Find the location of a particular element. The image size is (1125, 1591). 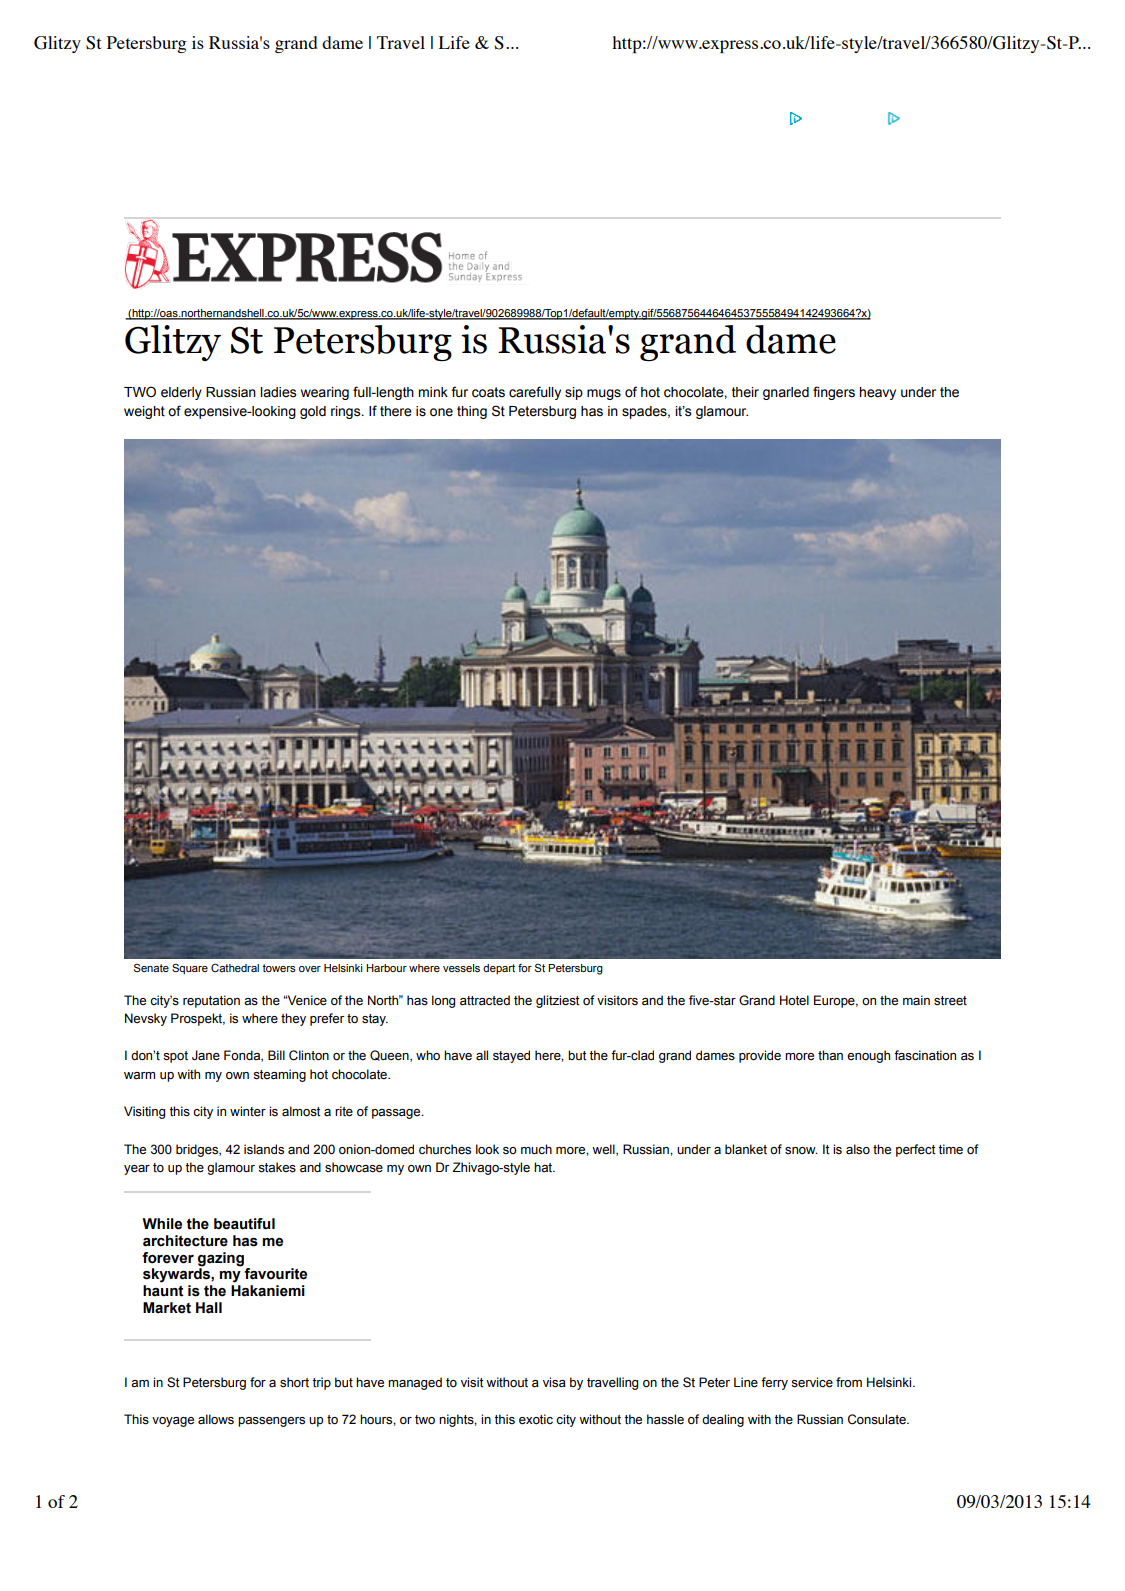

visa is located at coordinates (554, 1382).
